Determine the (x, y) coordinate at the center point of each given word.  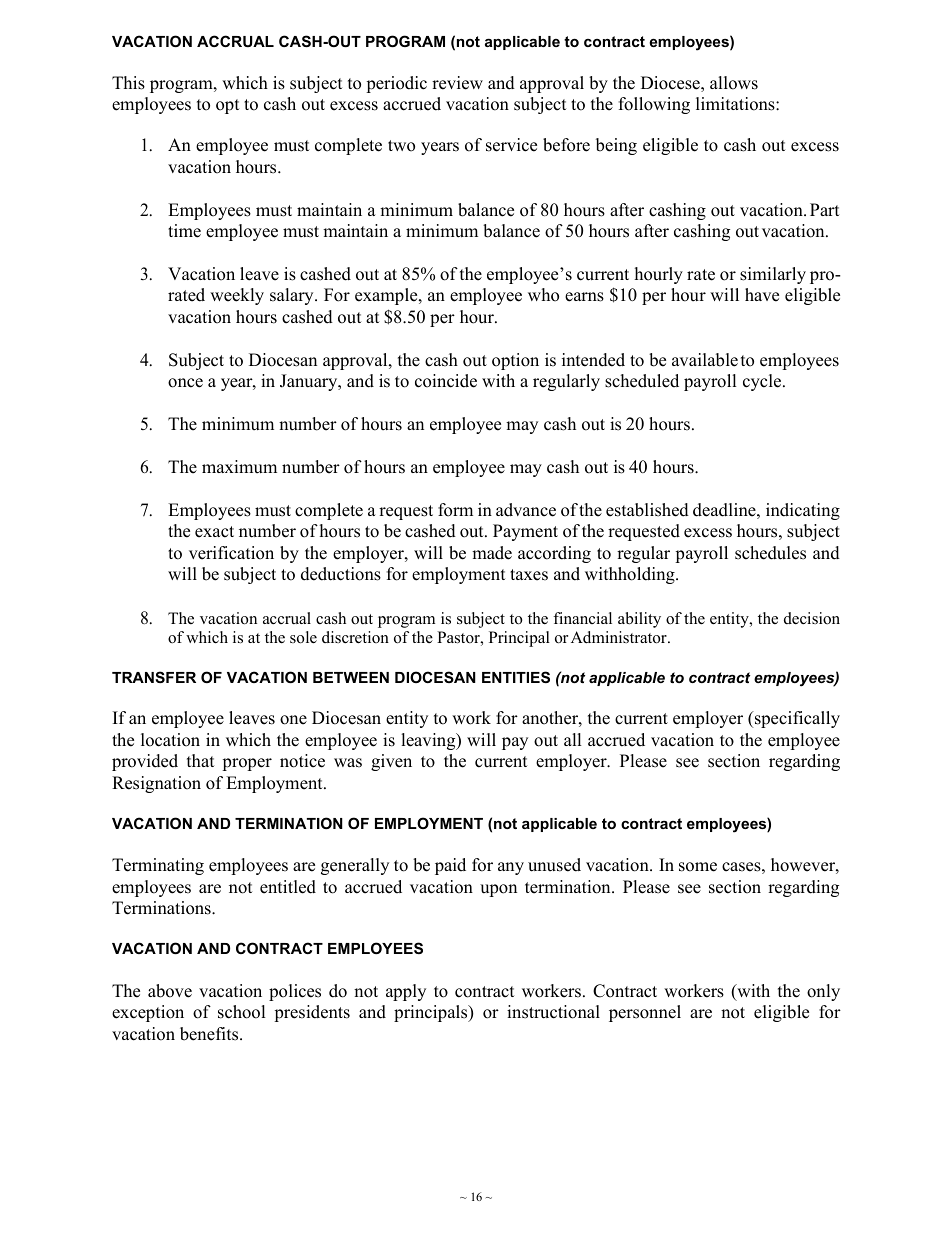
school (242, 1012)
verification (231, 553)
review (457, 83)
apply (406, 992)
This (128, 83)
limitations (736, 104)
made (492, 553)
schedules (770, 553)
